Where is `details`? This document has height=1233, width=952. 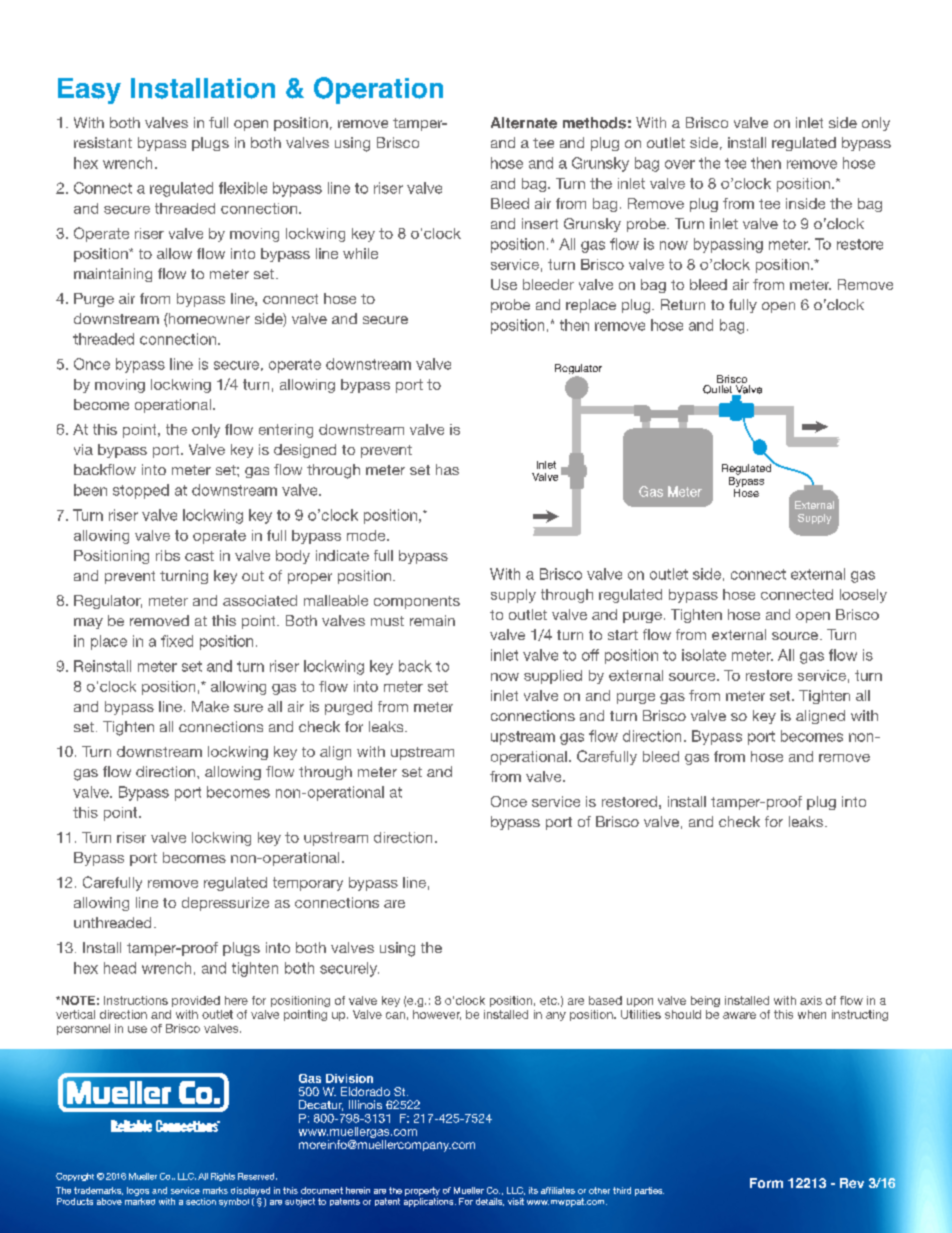 details is located at coordinates (490, 1202).
